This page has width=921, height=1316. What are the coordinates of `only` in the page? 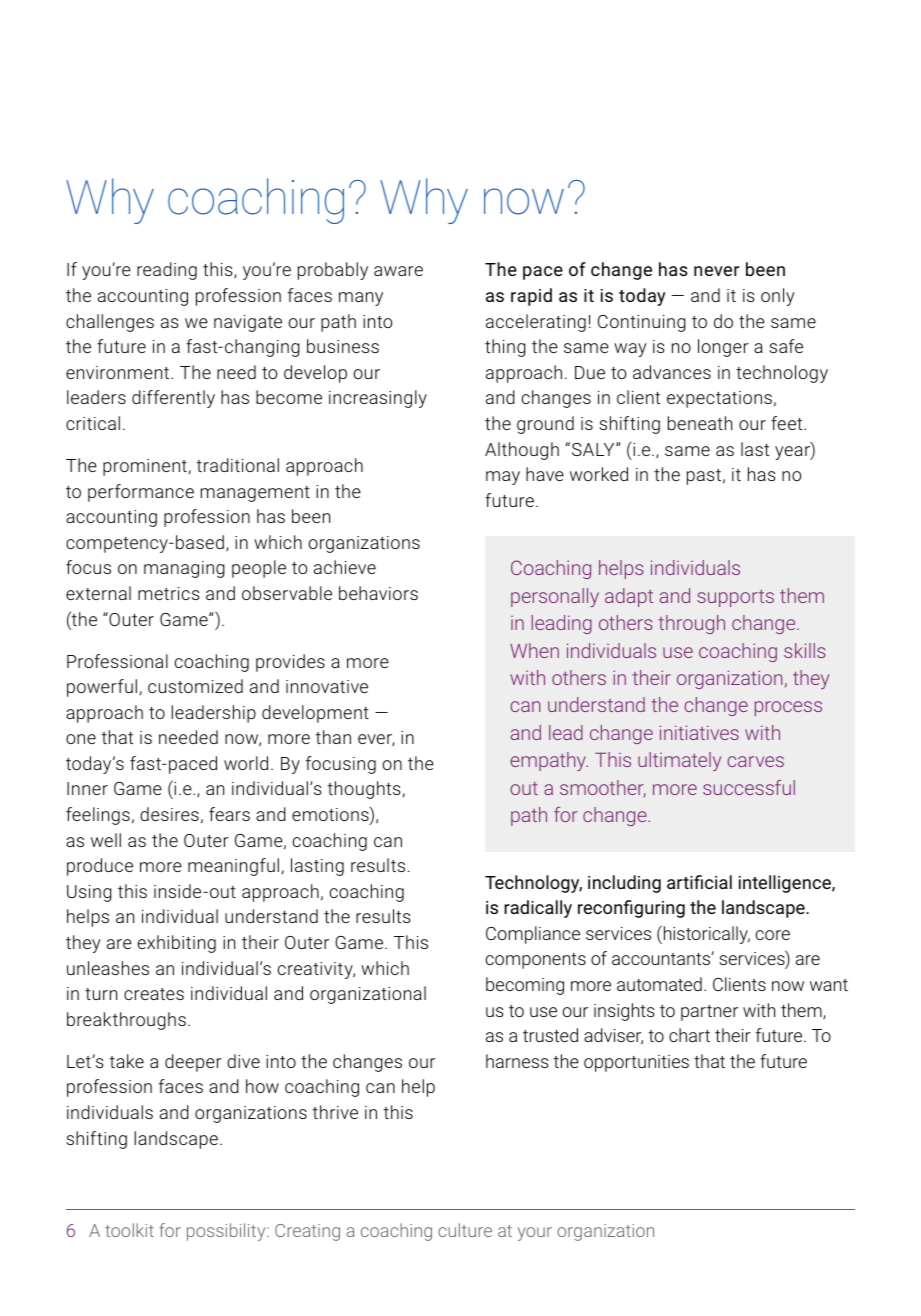 It's located at (778, 297).
